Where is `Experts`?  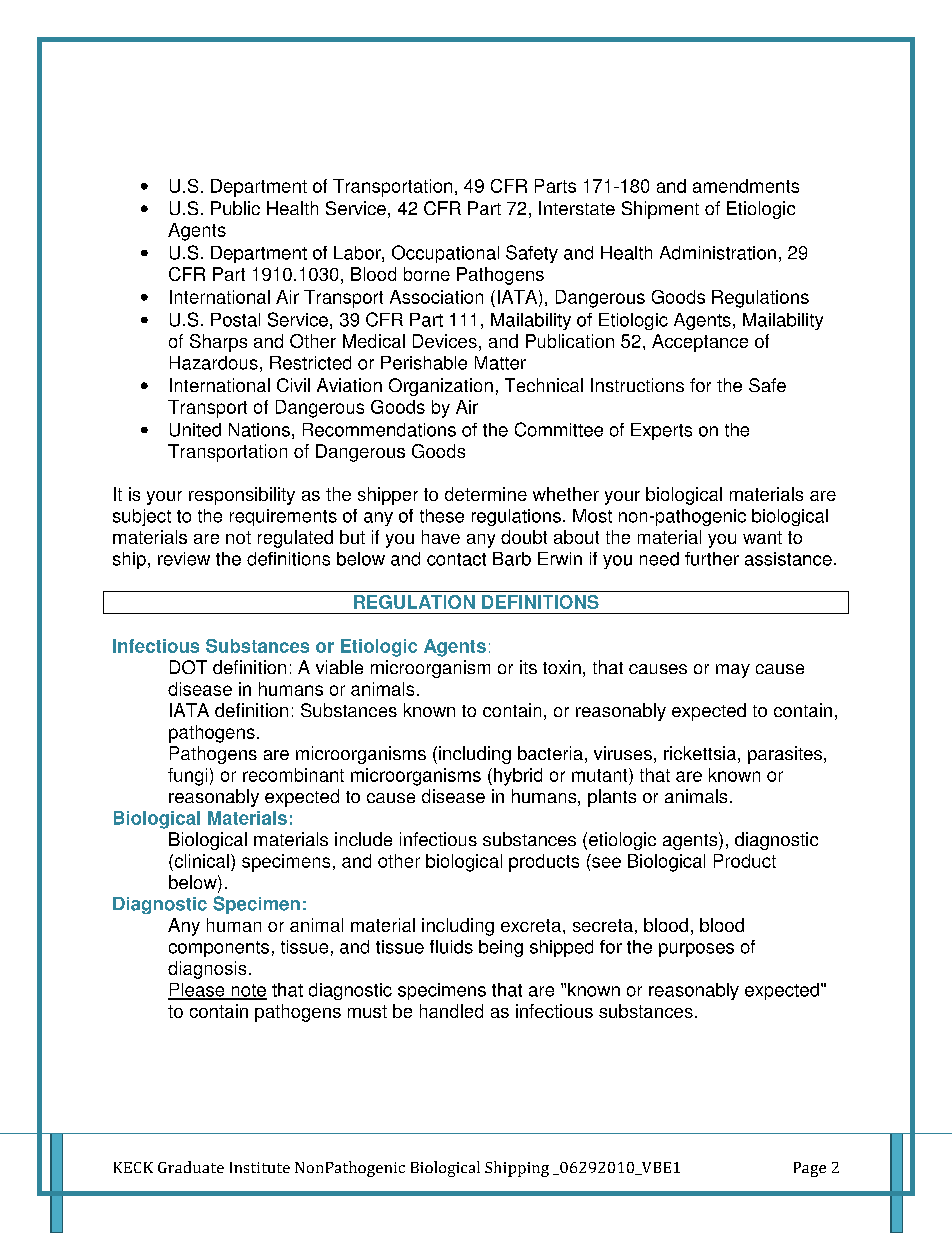
Experts is located at coordinates (661, 431).
